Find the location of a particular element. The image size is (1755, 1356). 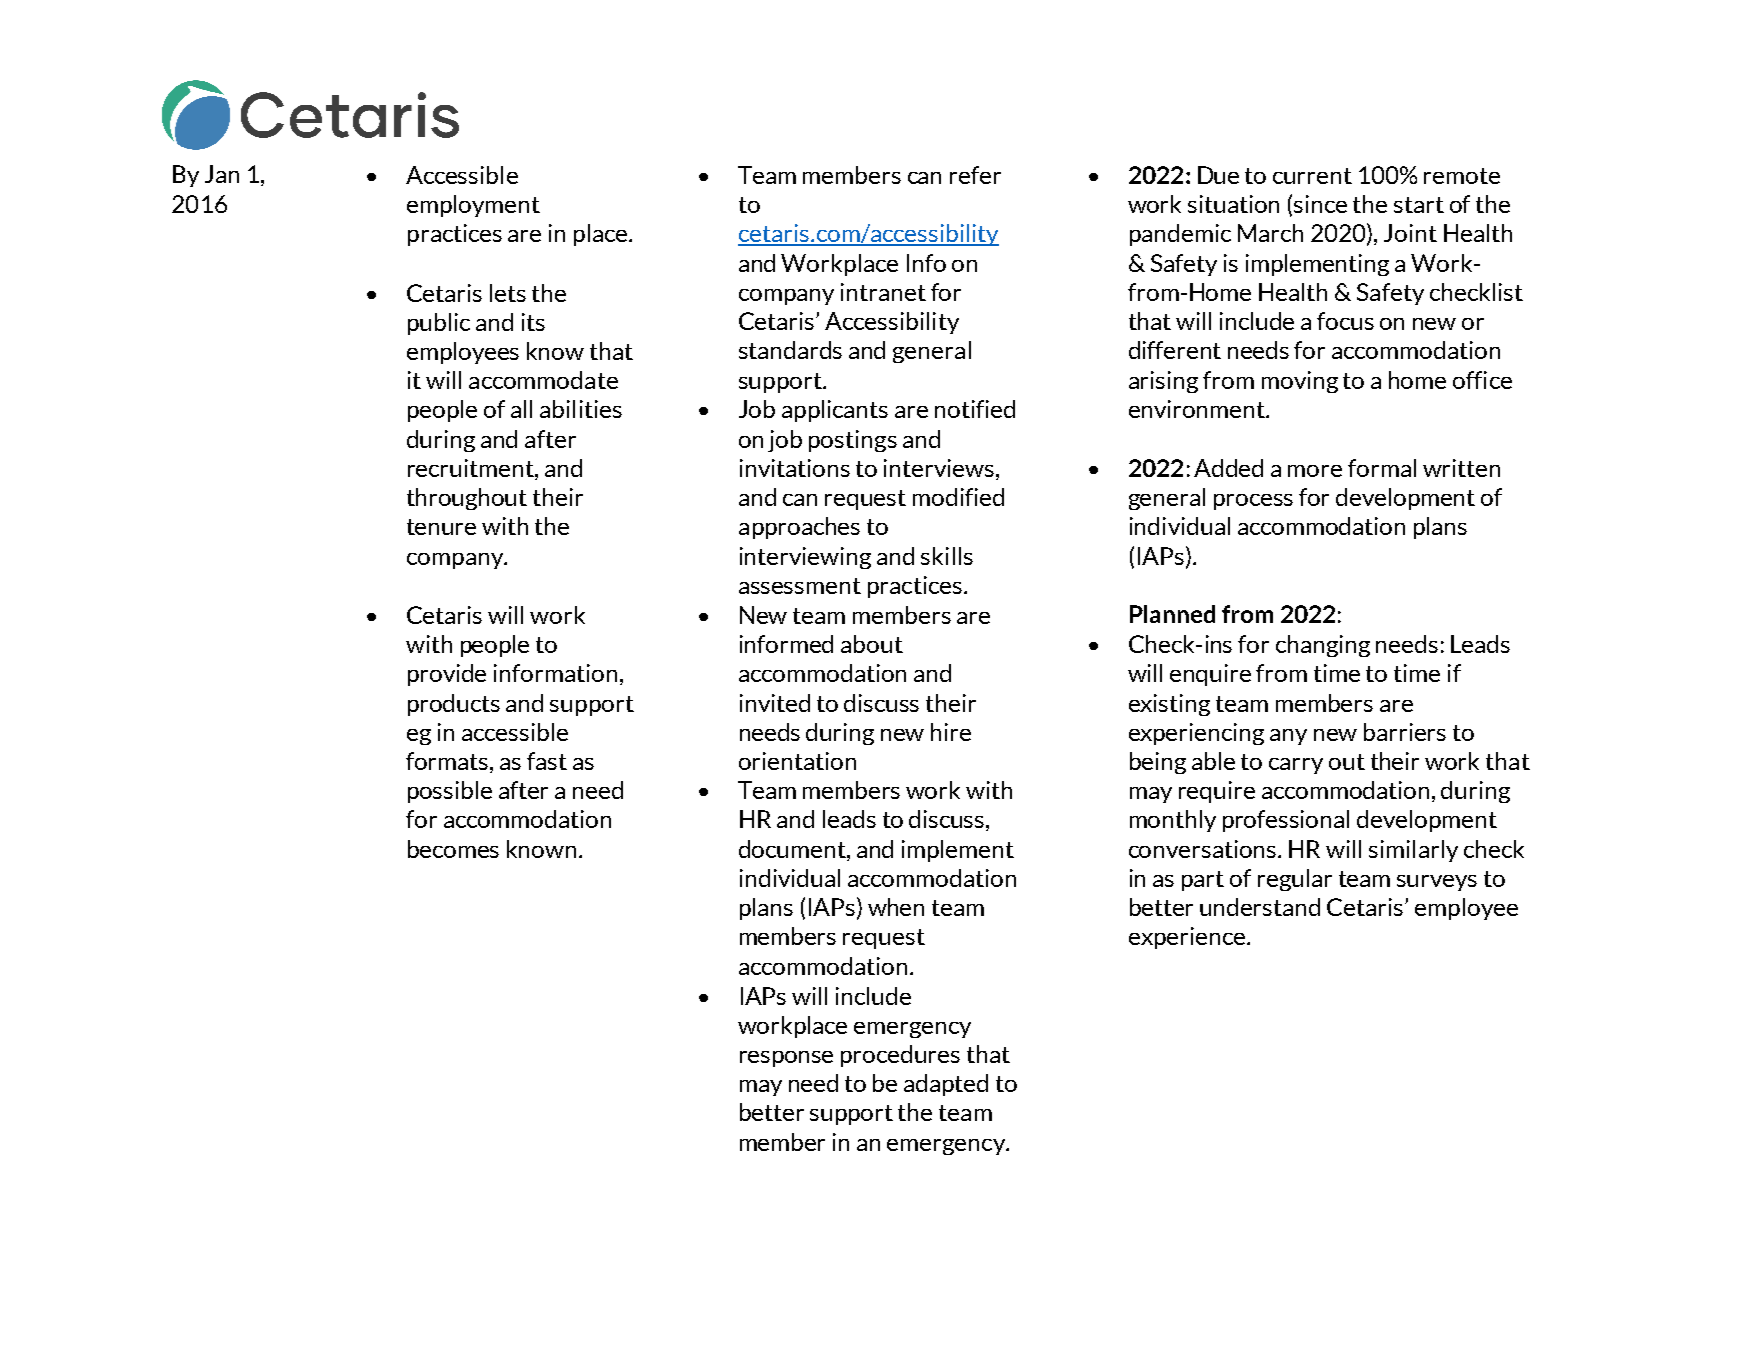

since is located at coordinates (1320, 204).
